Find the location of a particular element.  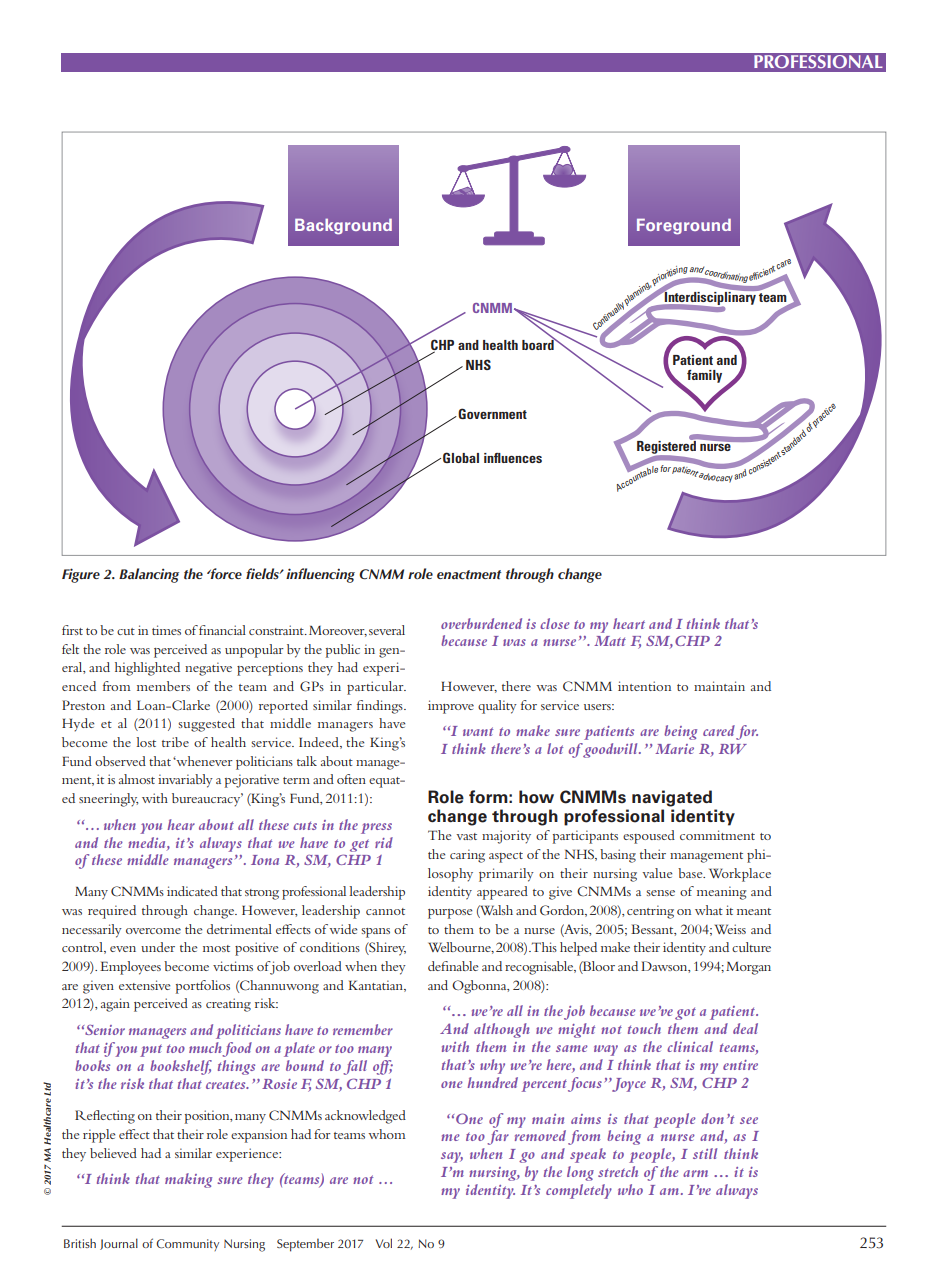

Balancing is located at coordinates (149, 575).
